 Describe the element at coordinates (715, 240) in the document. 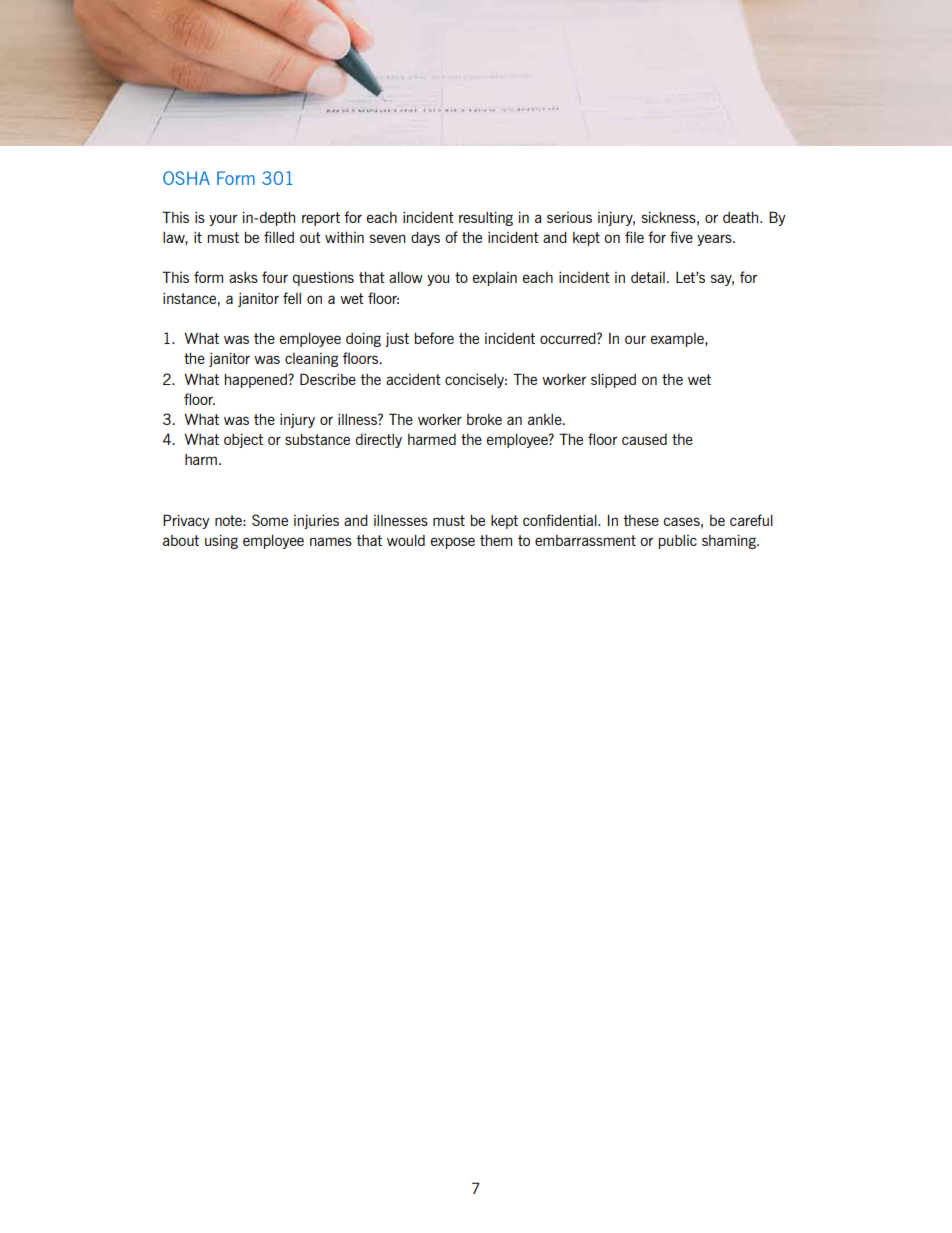

I see `years` at that location.
